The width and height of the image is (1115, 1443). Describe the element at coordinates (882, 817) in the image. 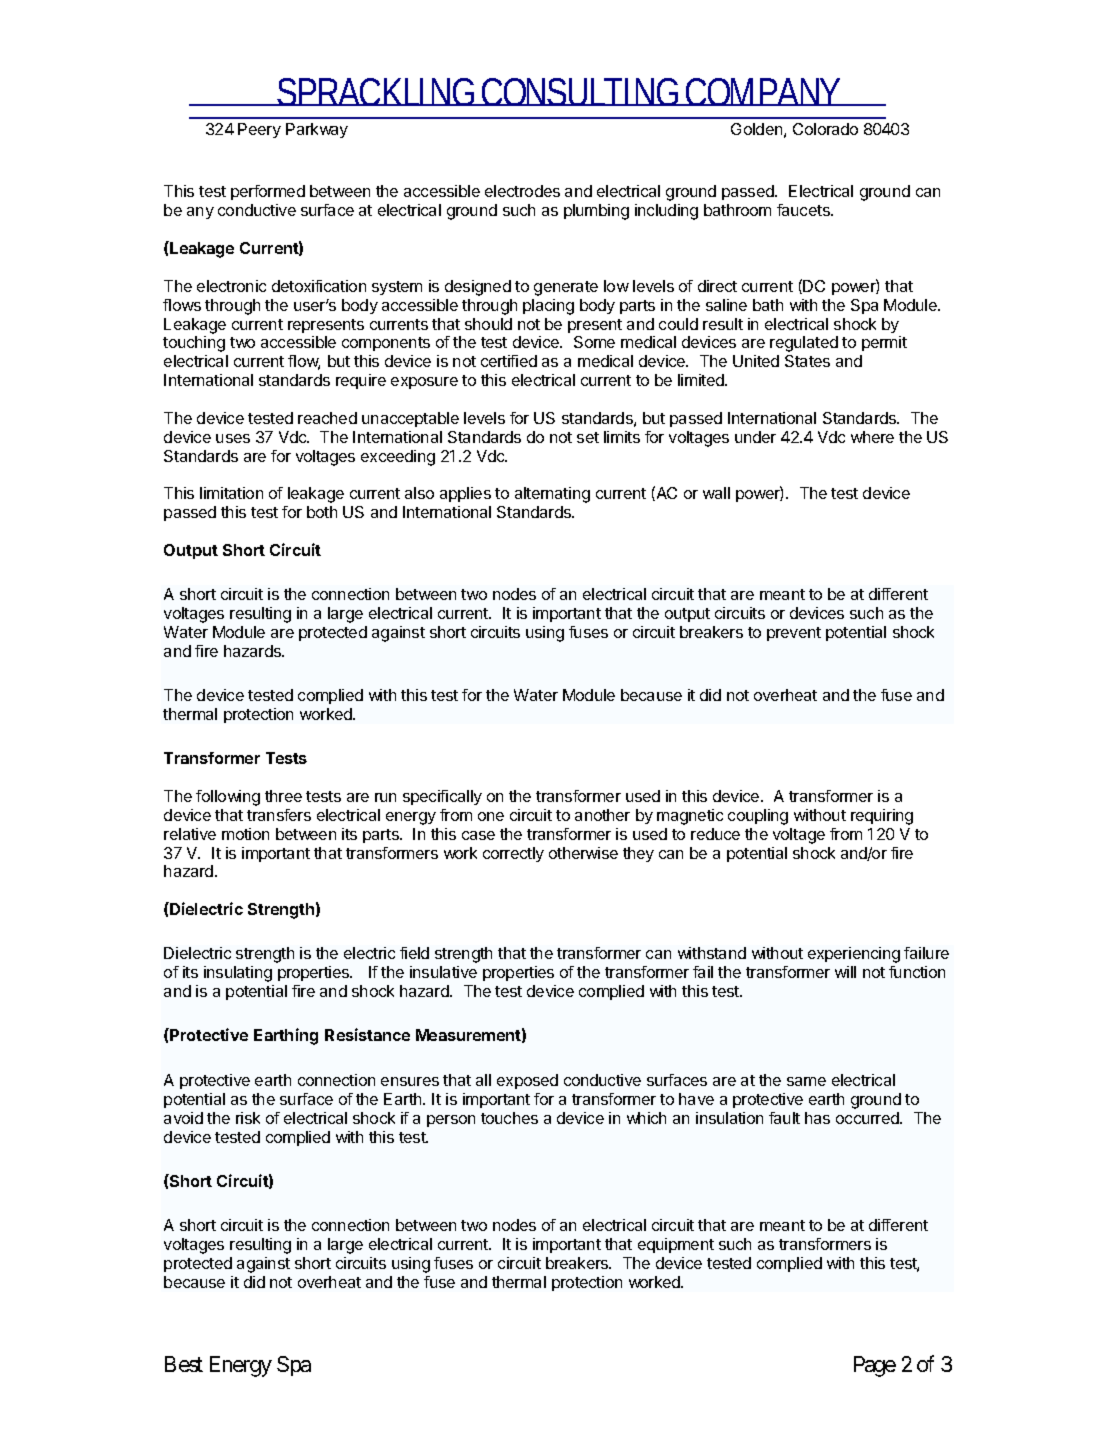

I see `requiring` at that location.
